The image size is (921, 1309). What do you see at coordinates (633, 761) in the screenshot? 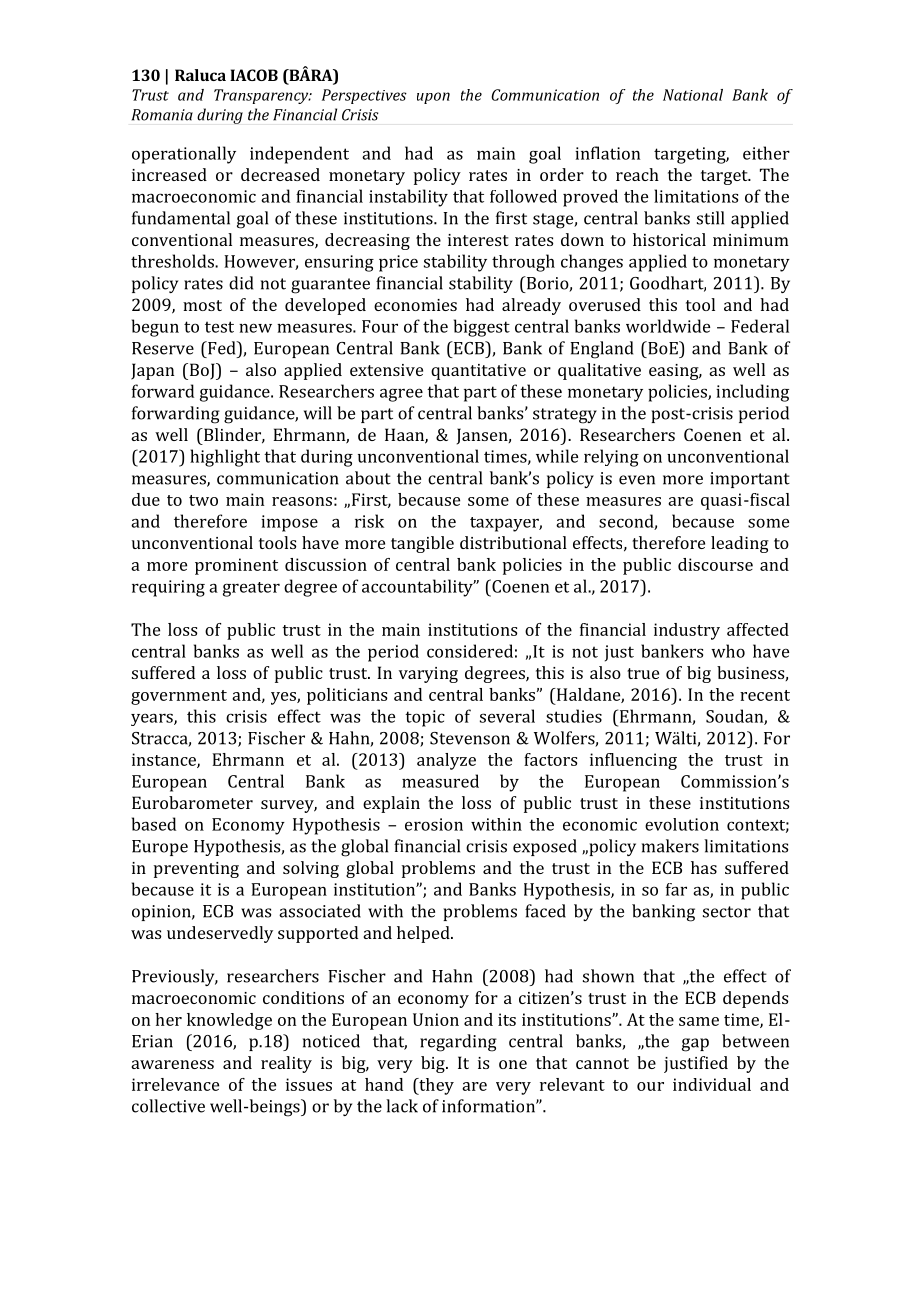
I see `influencing` at bounding box center [633, 761].
